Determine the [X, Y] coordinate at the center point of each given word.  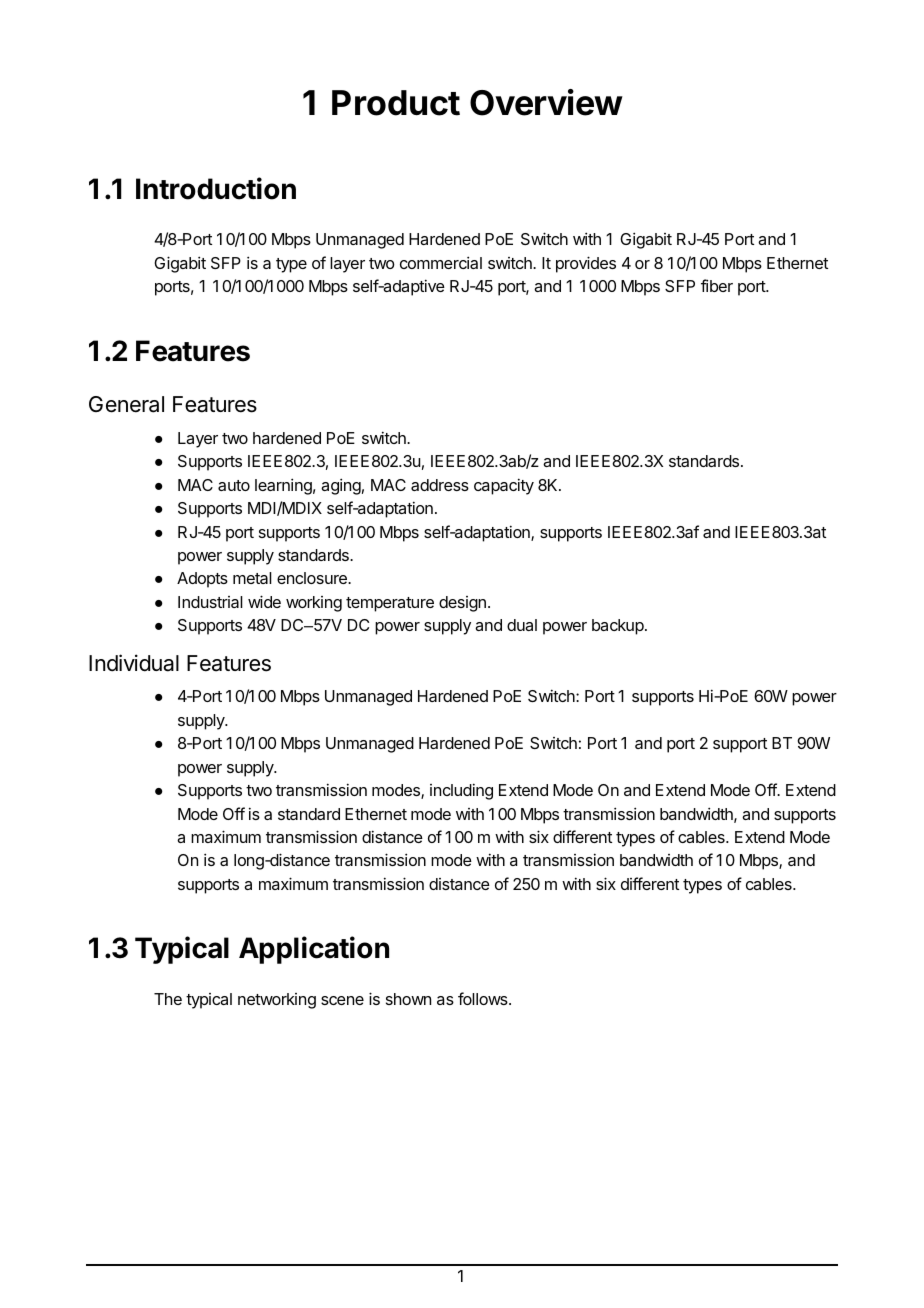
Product [396, 103]
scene [342, 1000]
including [461, 791]
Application [314, 950]
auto [234, 485]
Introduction [216, 188]
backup [619, 627]
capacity [504, 486]
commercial [441, 262]
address [440, 485]
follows [484, 998]
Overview [546, 102]
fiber [717, 285]
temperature [390, 604]
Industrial [210, 602]
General [126, 404]
